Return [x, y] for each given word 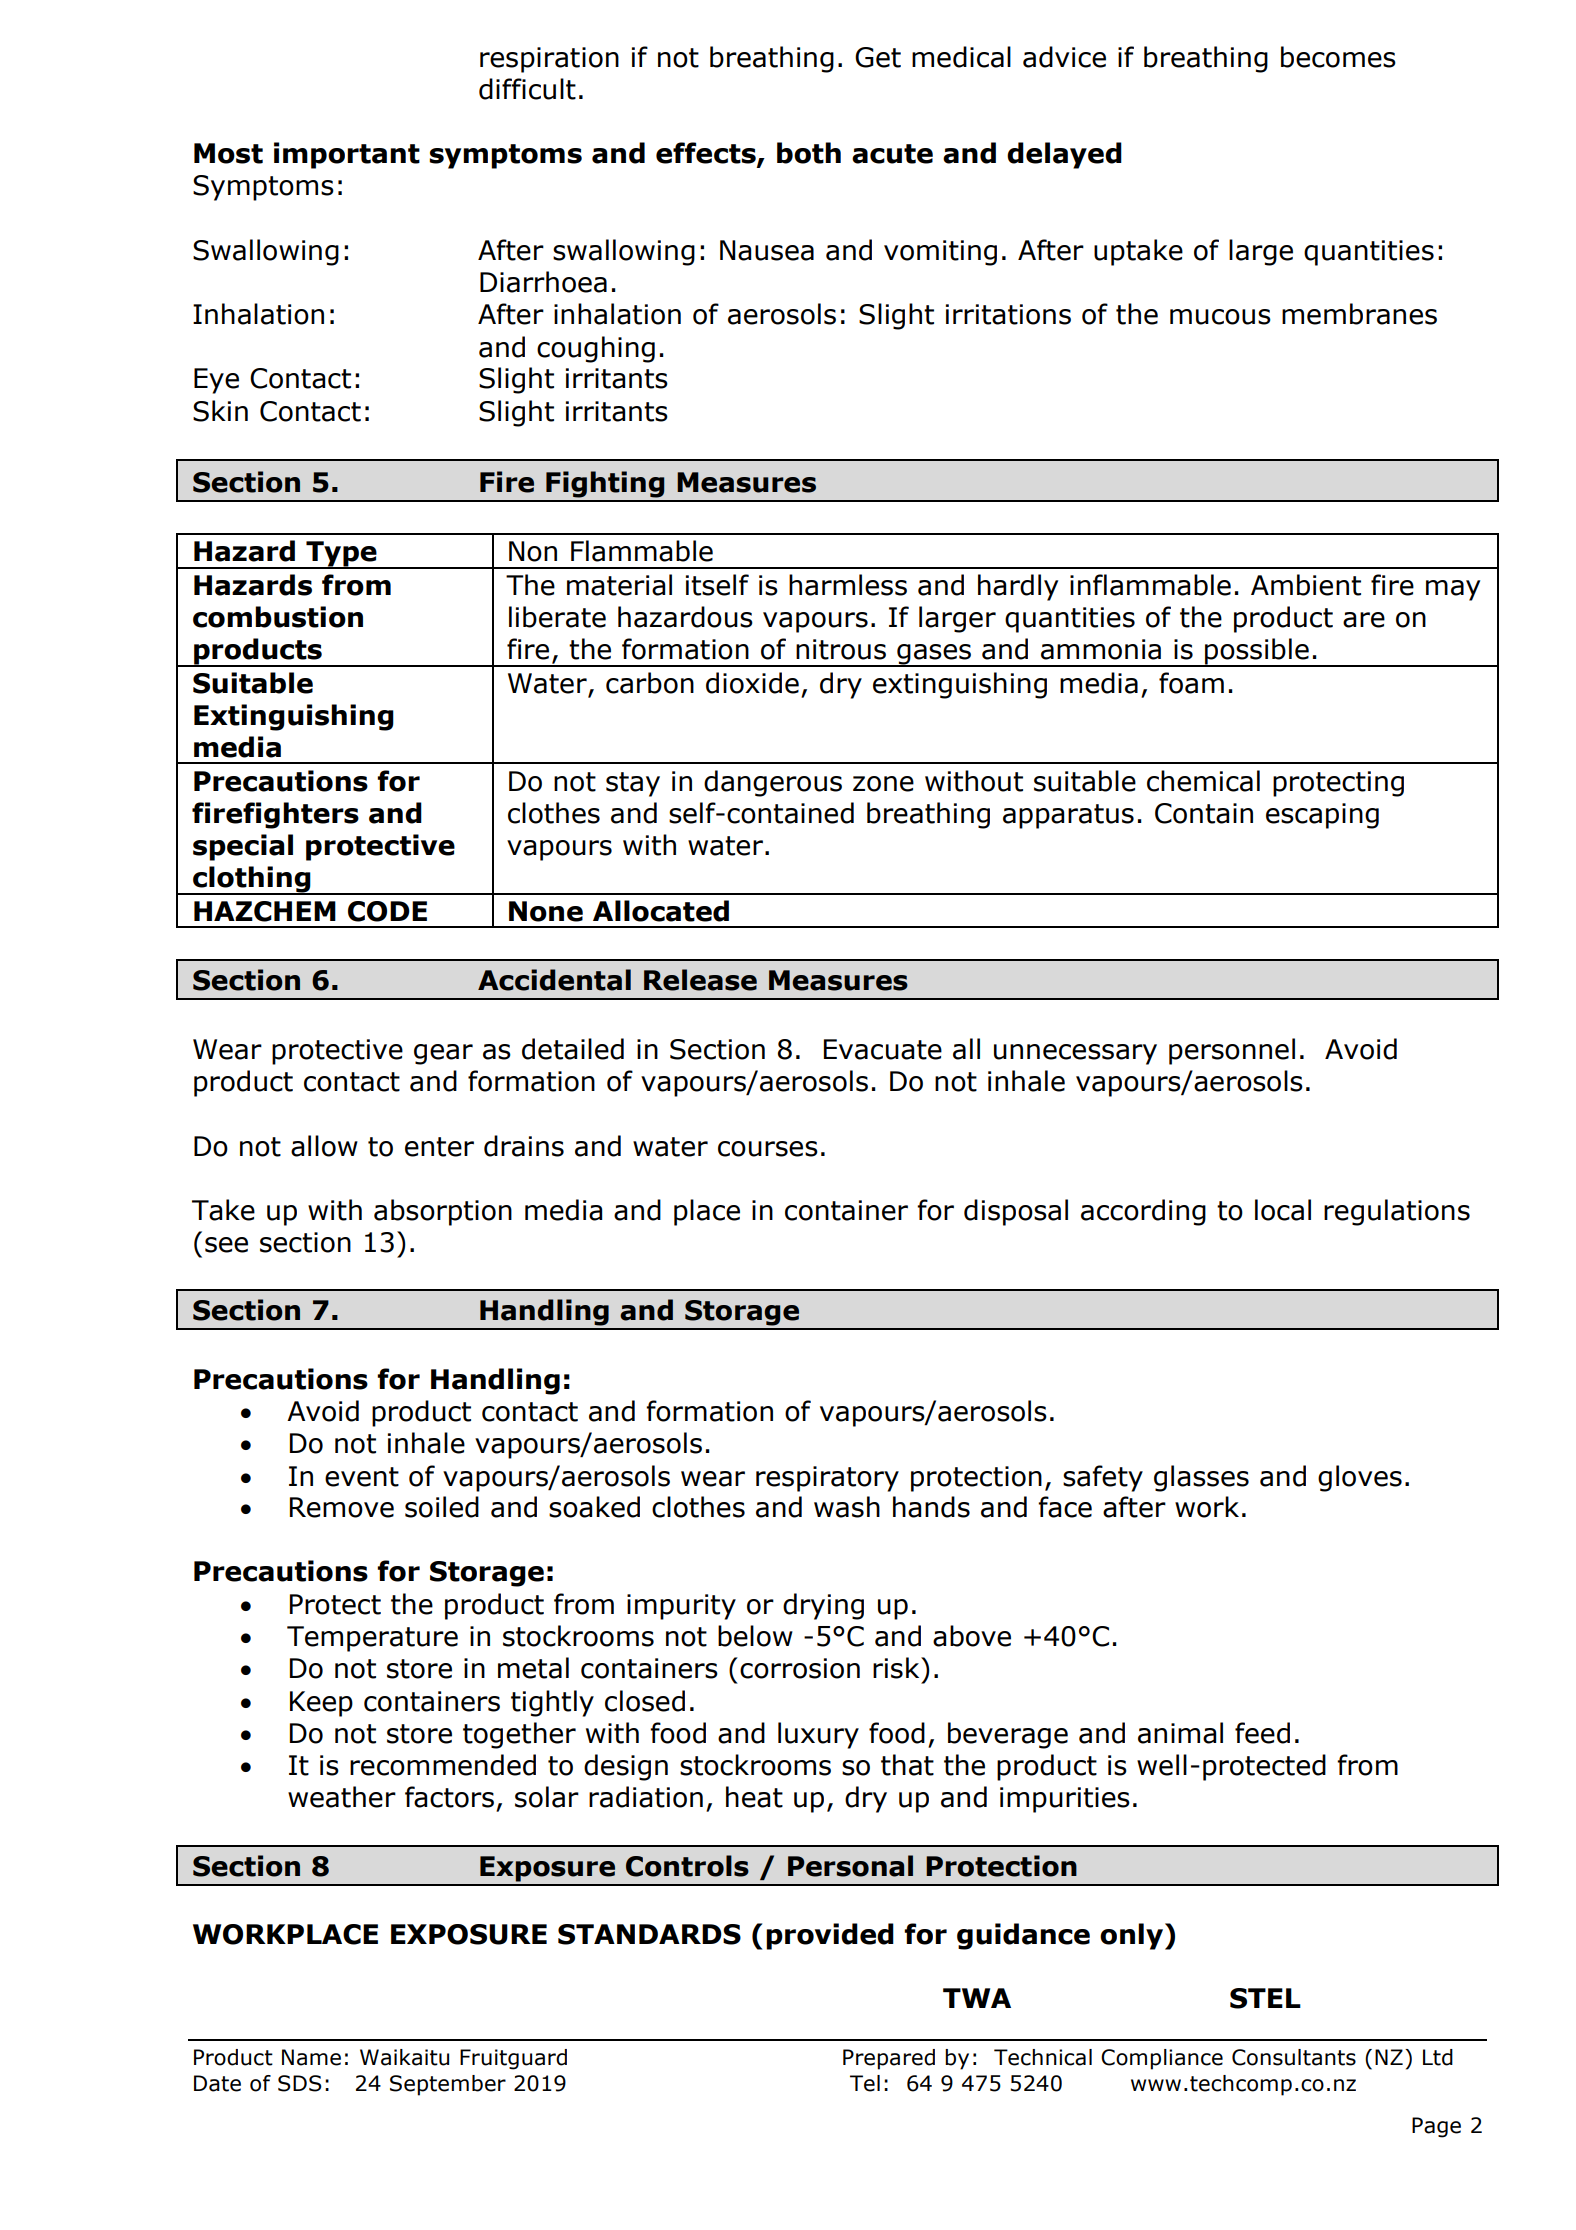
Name [311, 2057]
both [809, 153]
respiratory [827, 1479]
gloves [1360, 1478]
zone [883, 784]
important [347, 155]
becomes [1338, 57]
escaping [1322, 816]
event [362, 1477]
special [243, 847]
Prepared [889, 2059]
